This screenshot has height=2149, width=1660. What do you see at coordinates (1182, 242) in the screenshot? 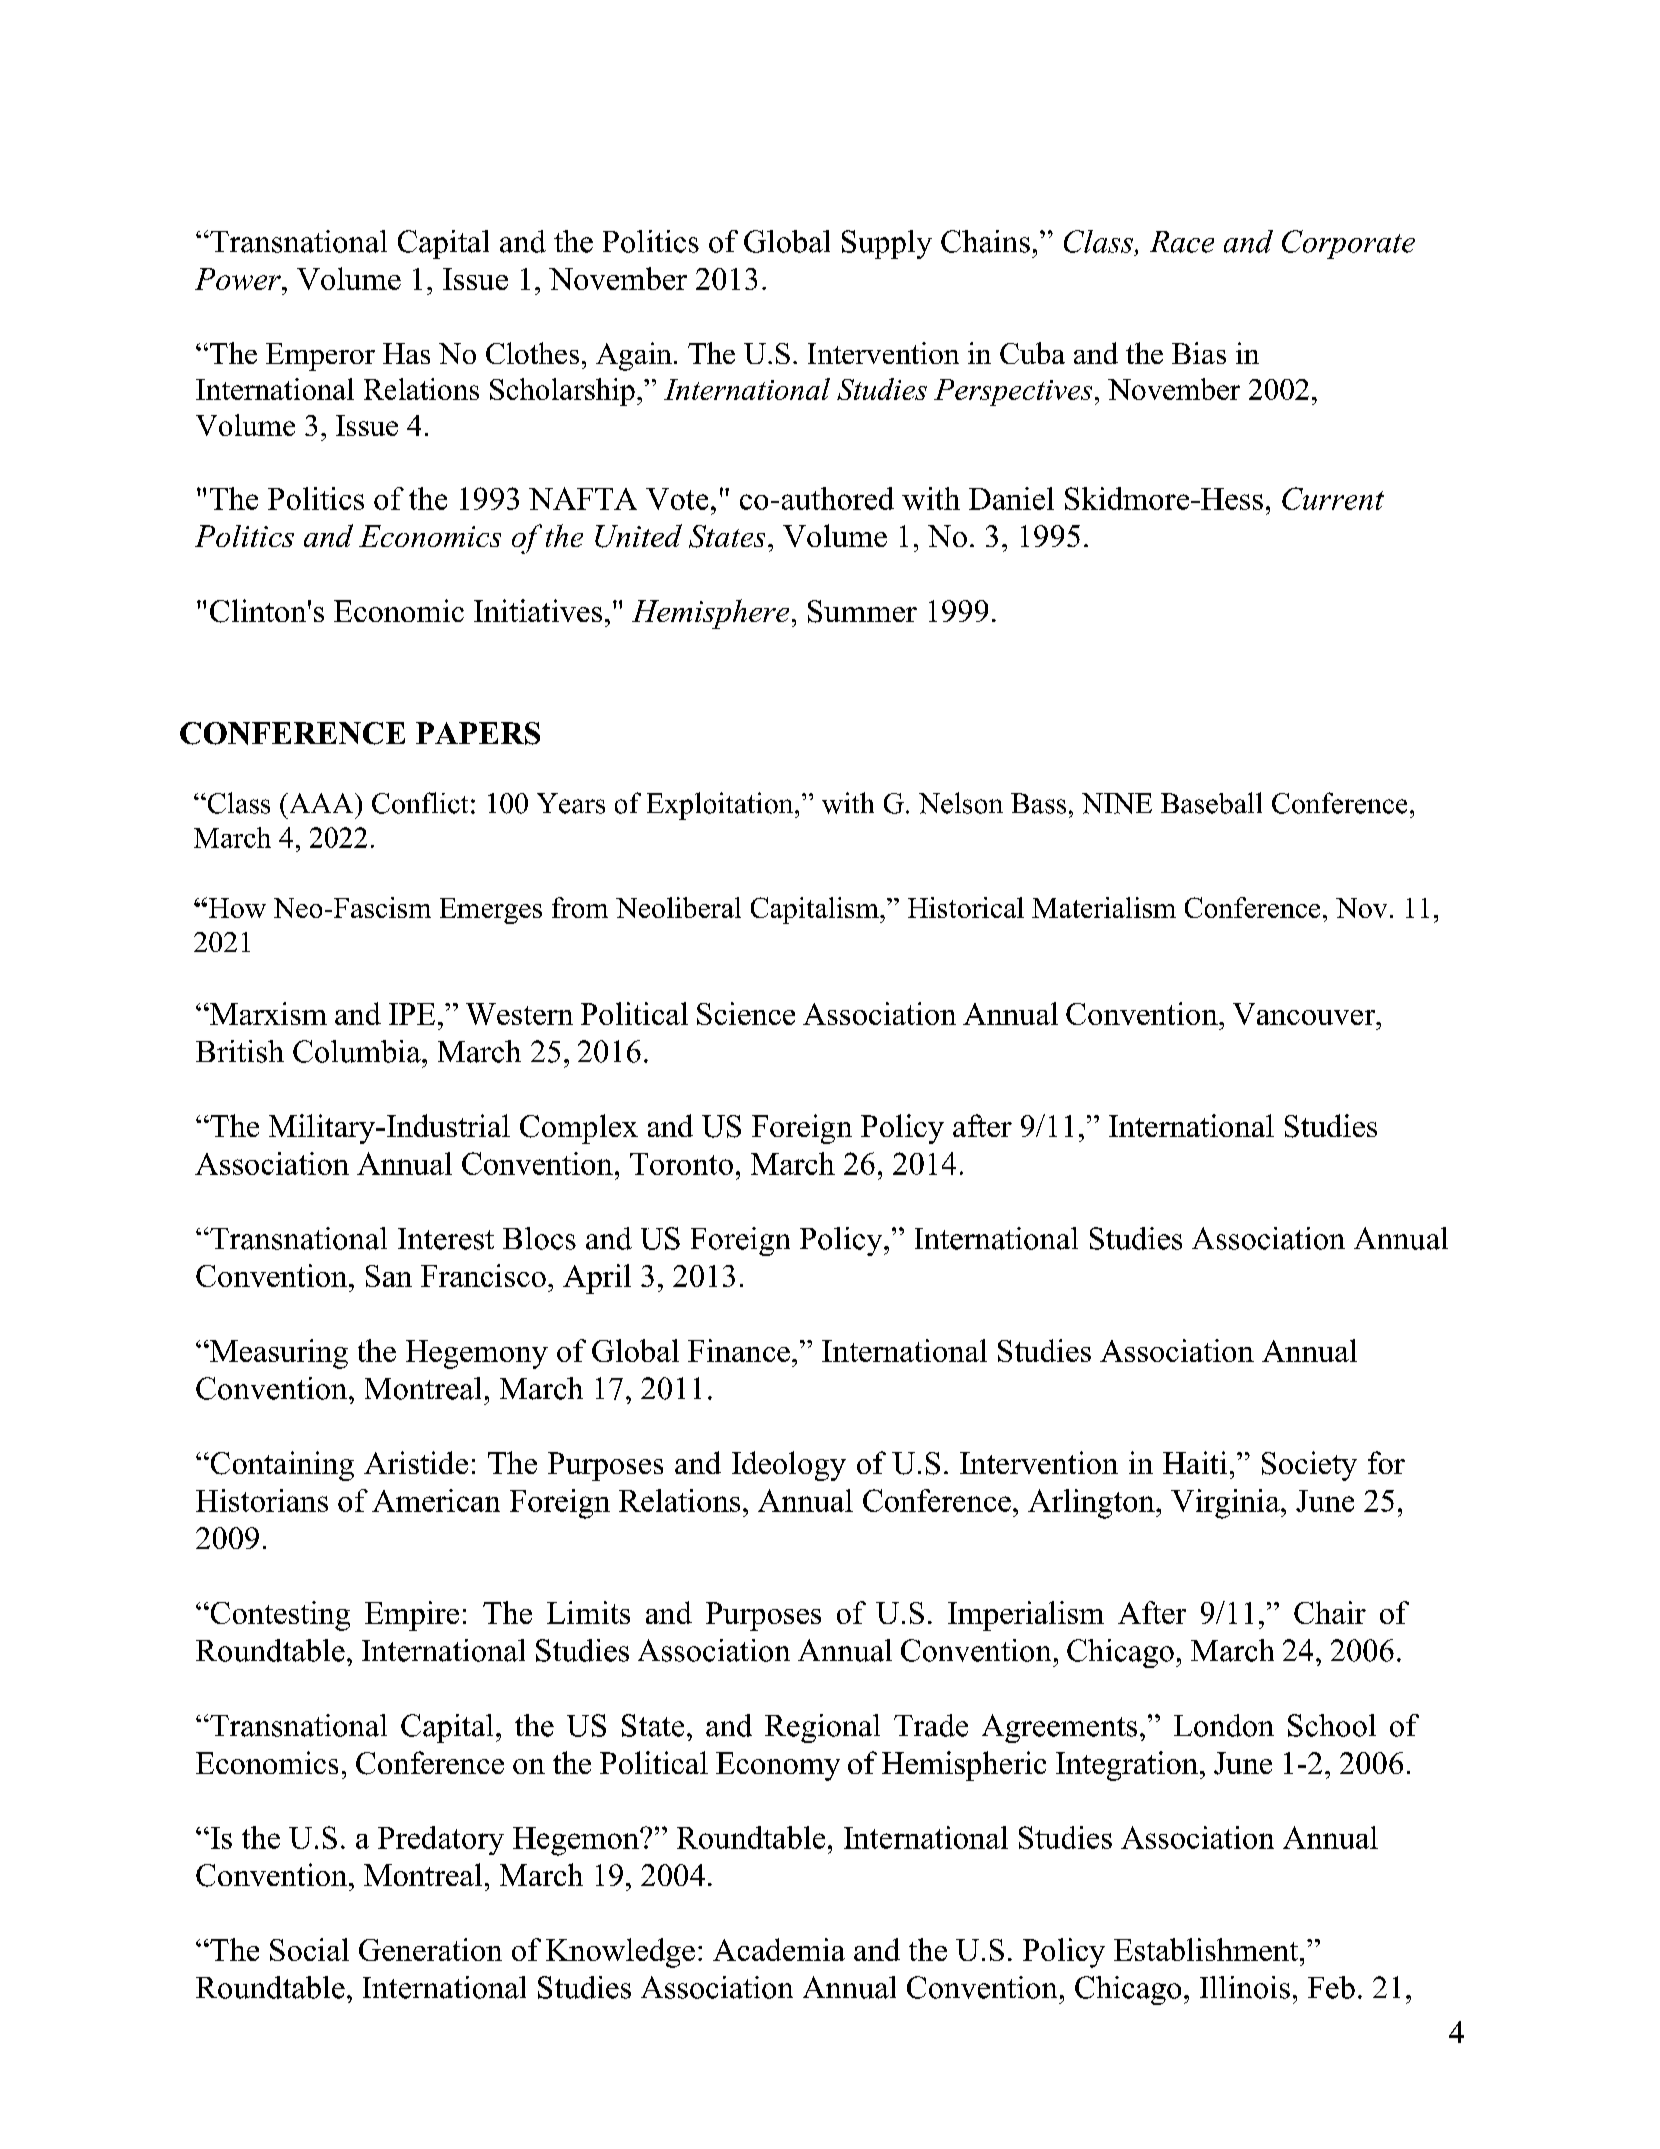
I see `Race` at bounding box center [1182, 242].
